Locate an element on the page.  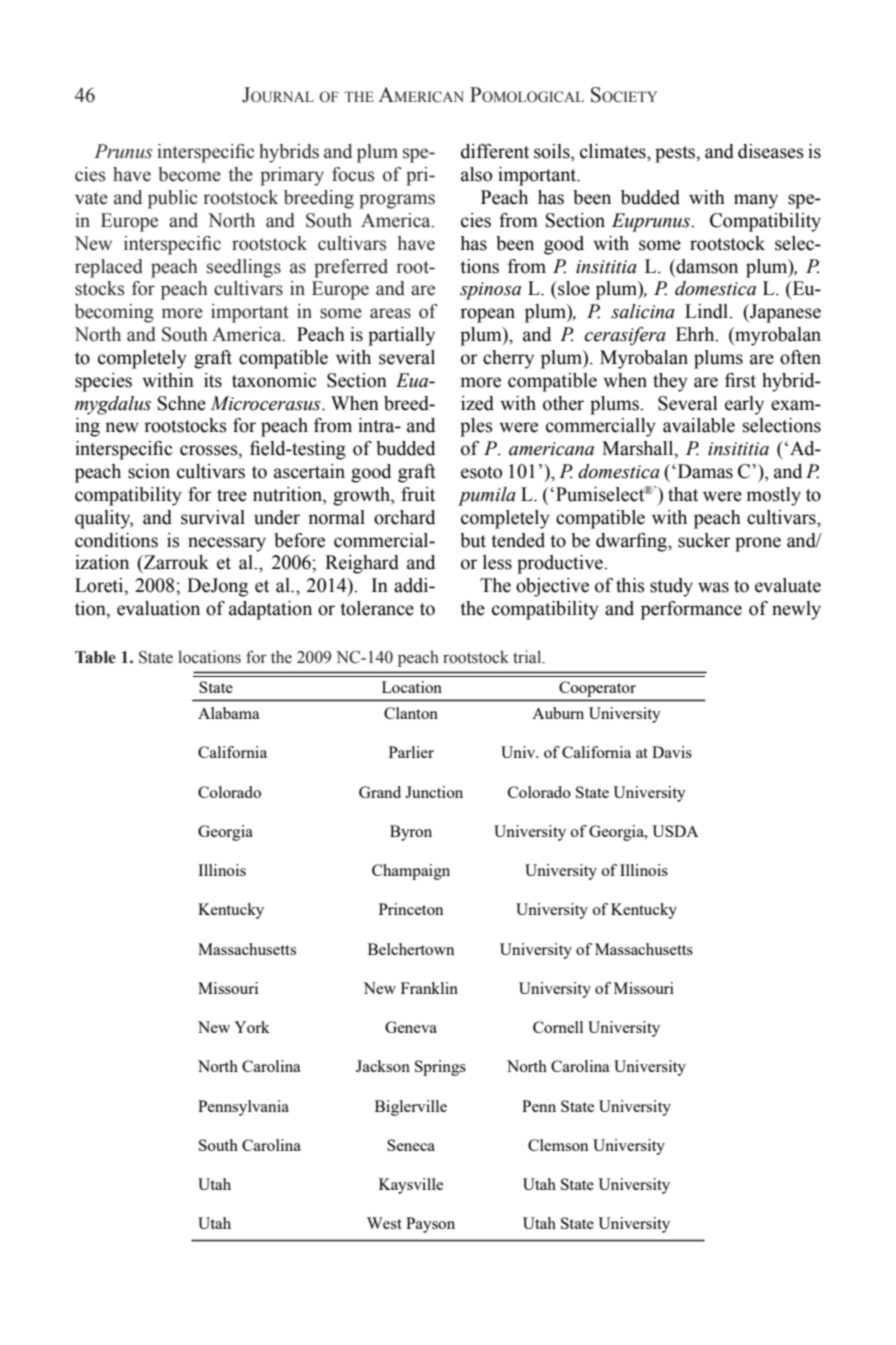
necessary is located at coordinates (227, 544).
